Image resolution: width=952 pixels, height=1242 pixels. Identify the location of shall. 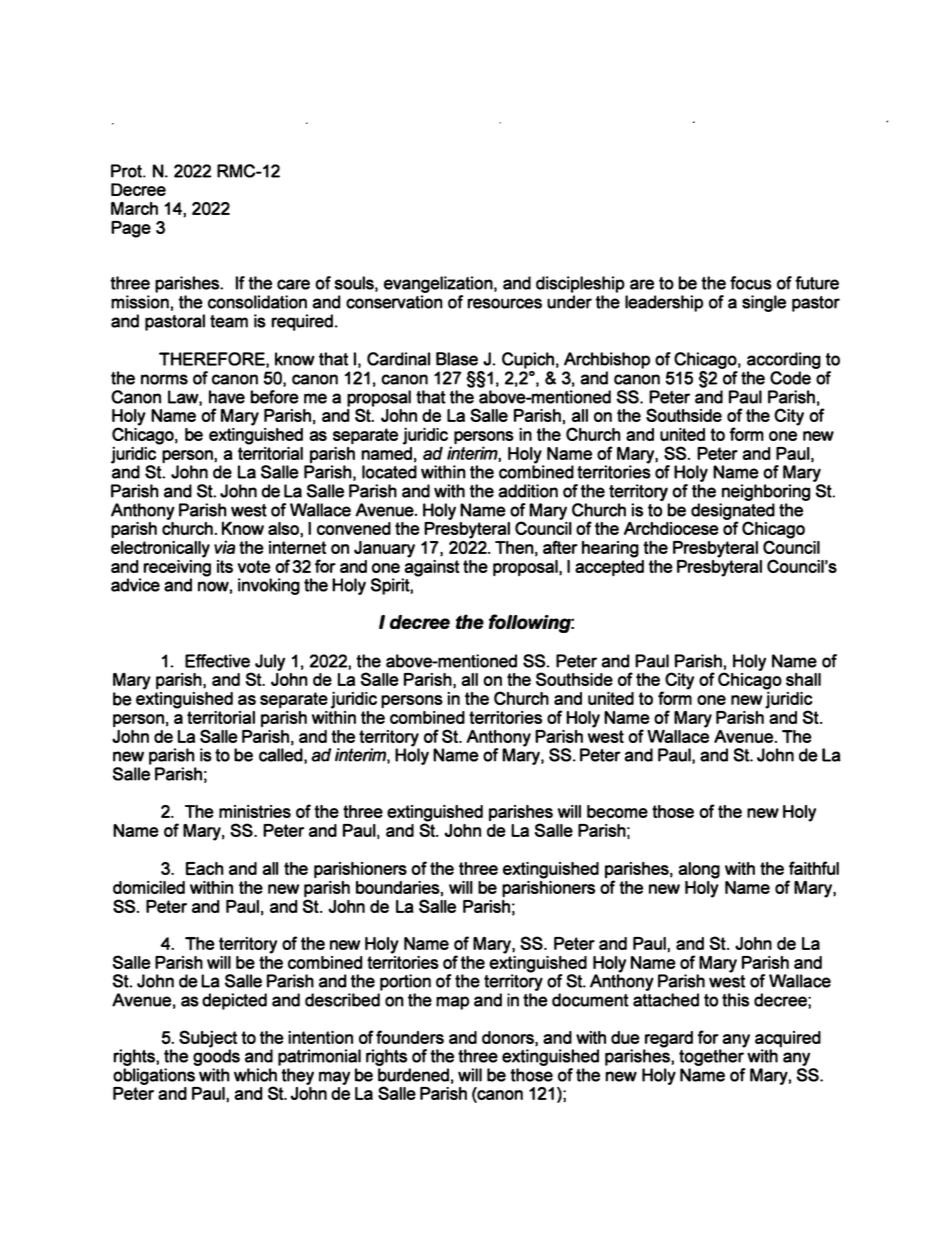
(803, 679).
